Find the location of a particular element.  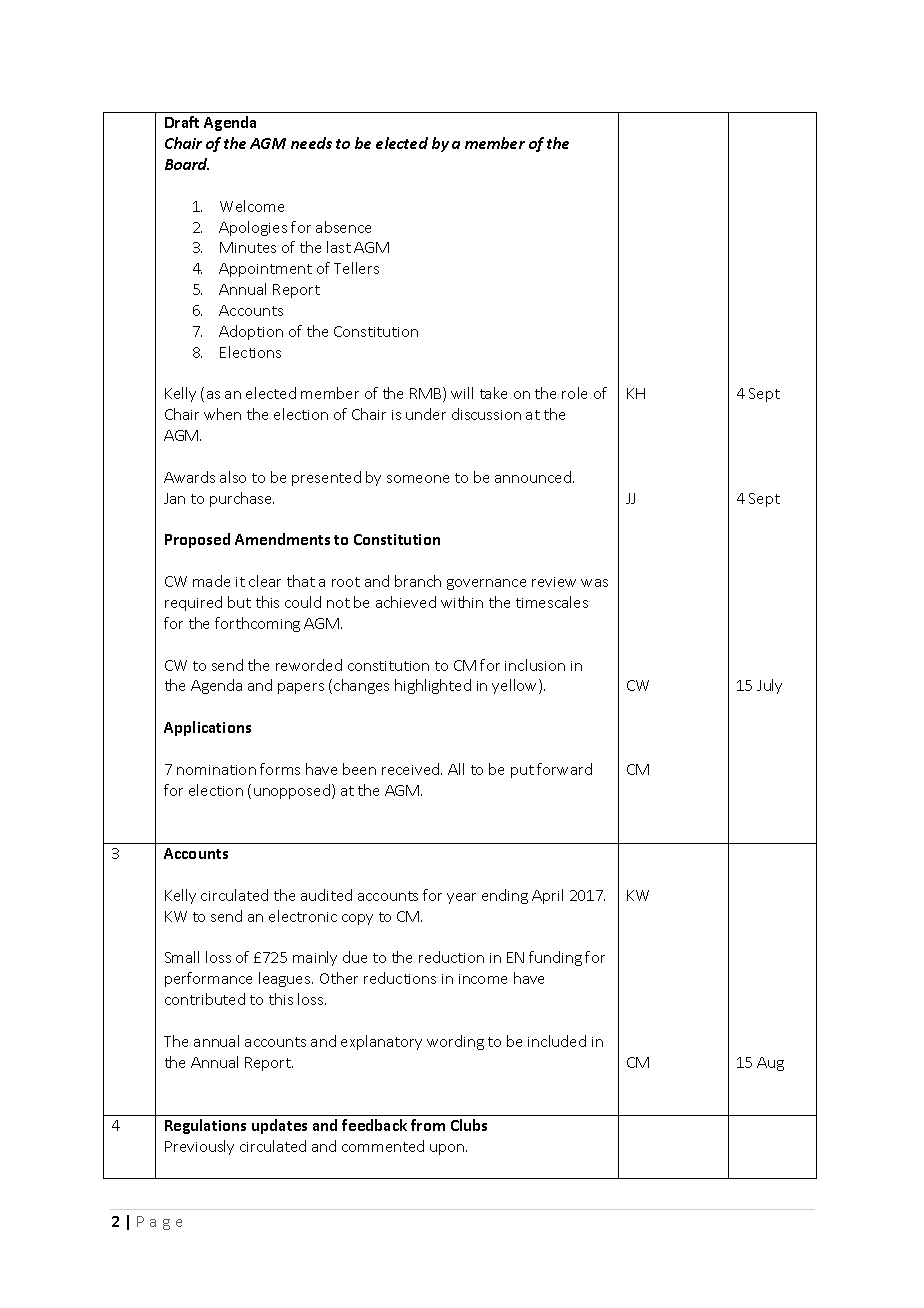

put is located at coordinates (522, 771).
